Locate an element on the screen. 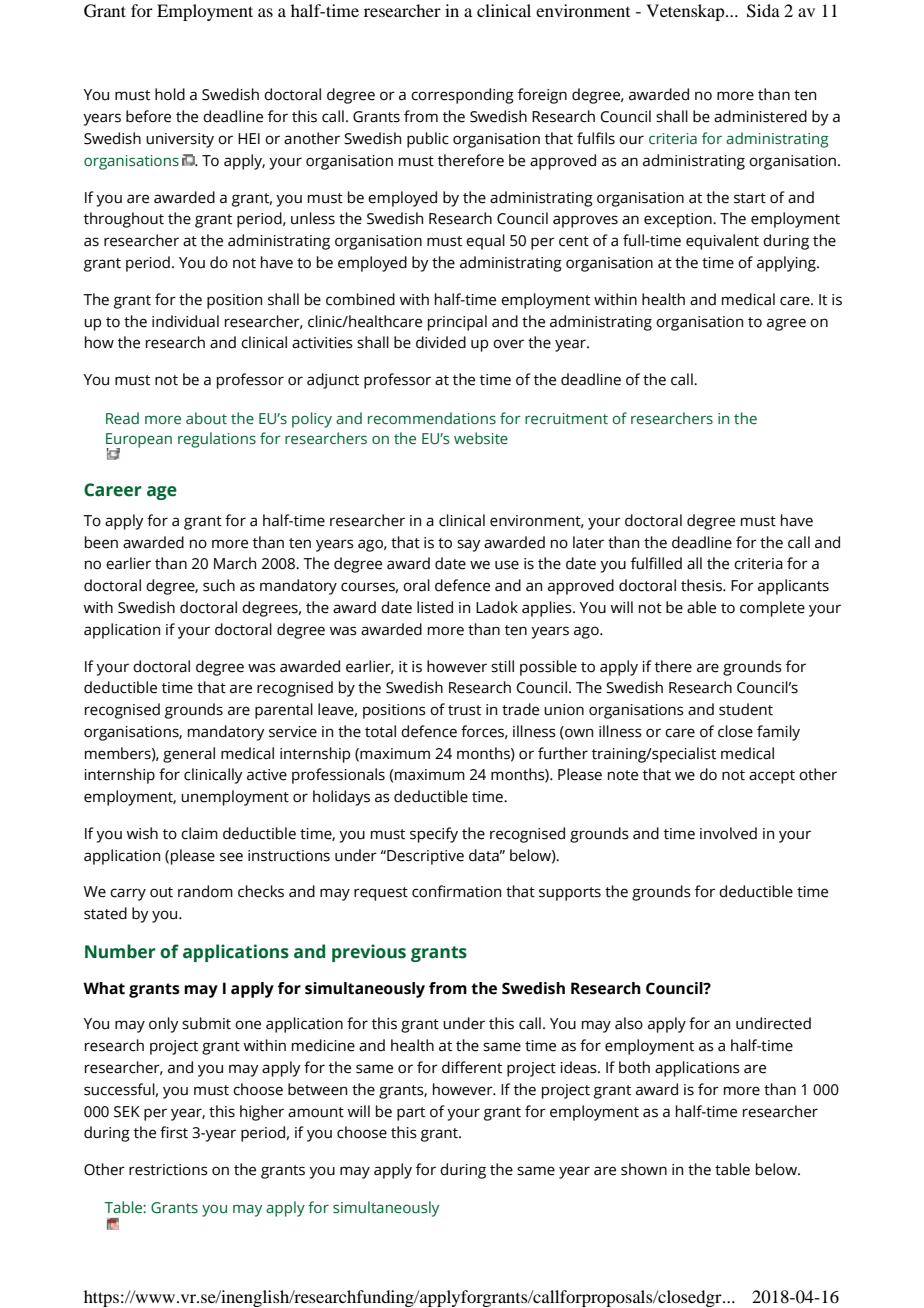  administered is located at coordinates (760, 116).
